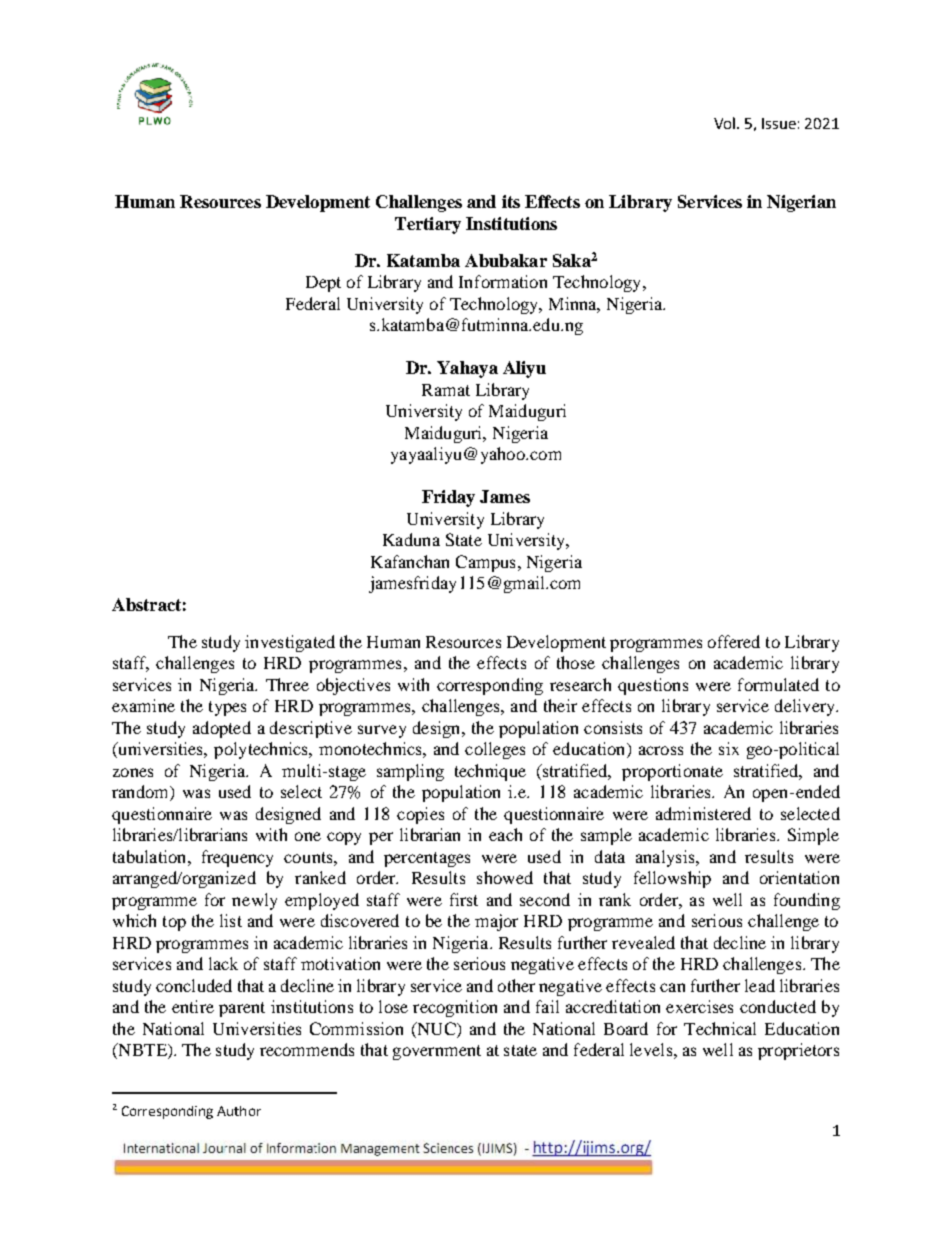 This screenshot has width=952, height=1233. I want to click on Information, so click(503, 281).
